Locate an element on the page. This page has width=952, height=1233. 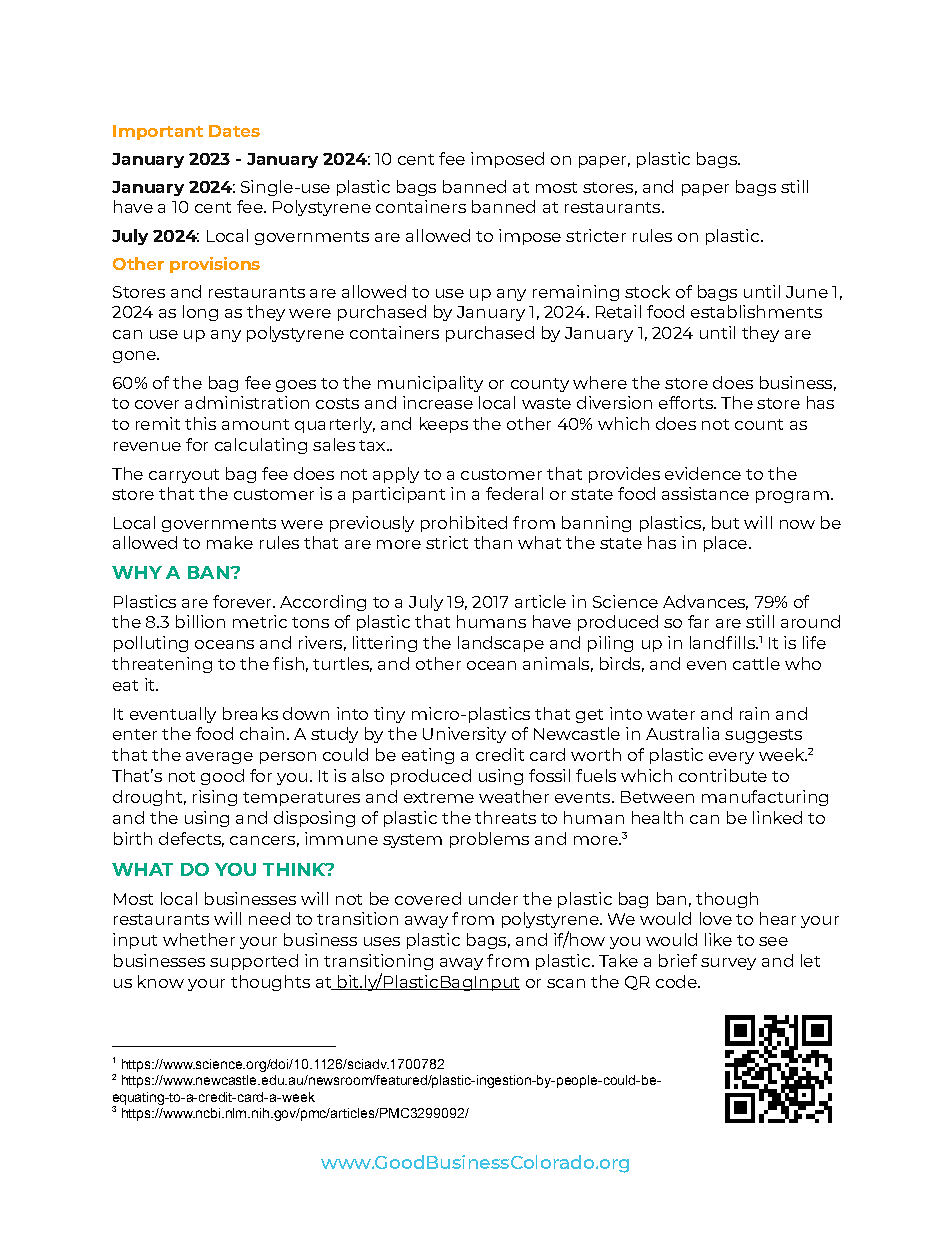
Dates is located at coordinates (234, 131).
